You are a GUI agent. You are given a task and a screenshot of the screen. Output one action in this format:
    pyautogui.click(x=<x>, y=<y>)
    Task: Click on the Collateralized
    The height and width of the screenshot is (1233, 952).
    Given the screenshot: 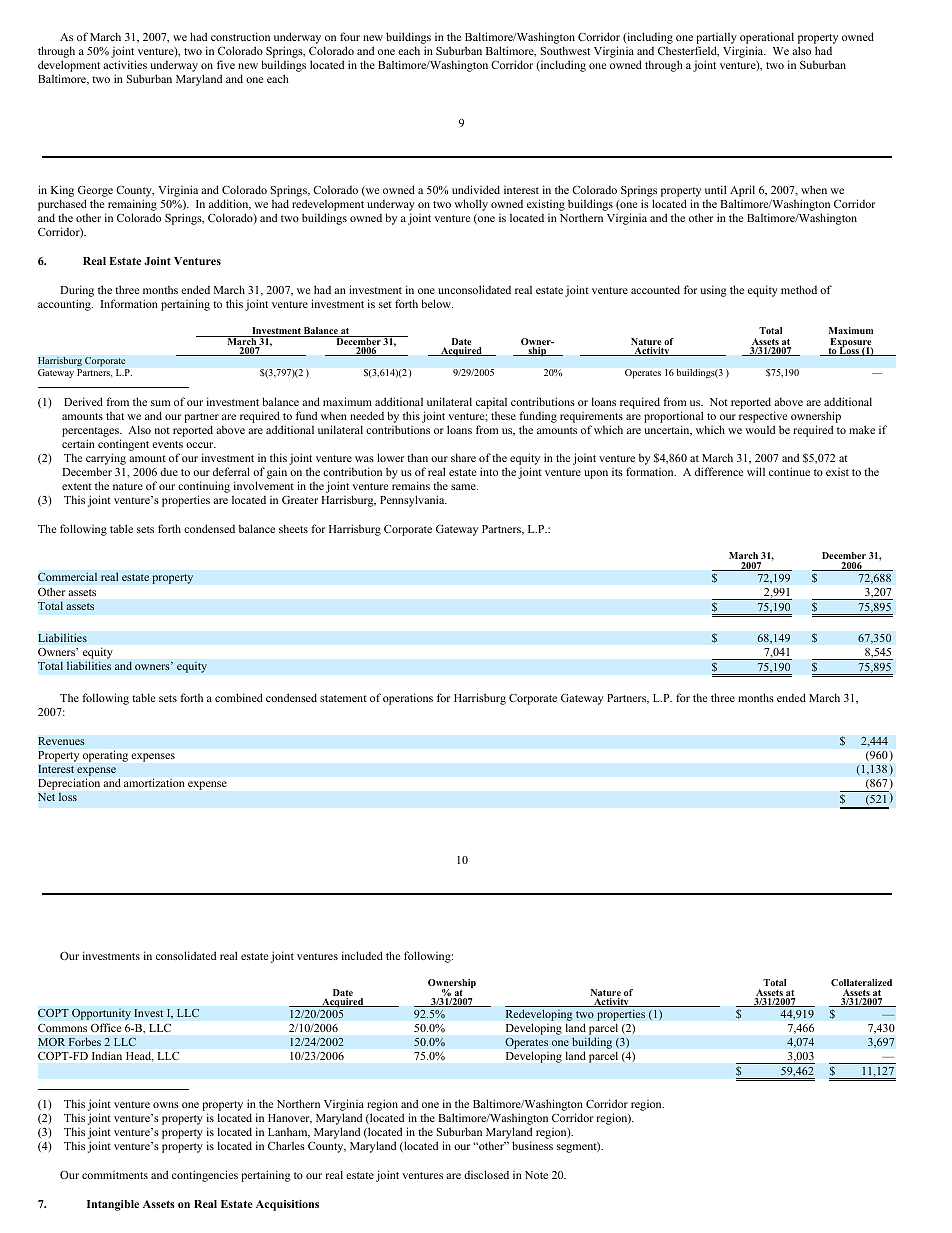 What is the action you would take?
    pyautogui.click(x=861, y=982)
